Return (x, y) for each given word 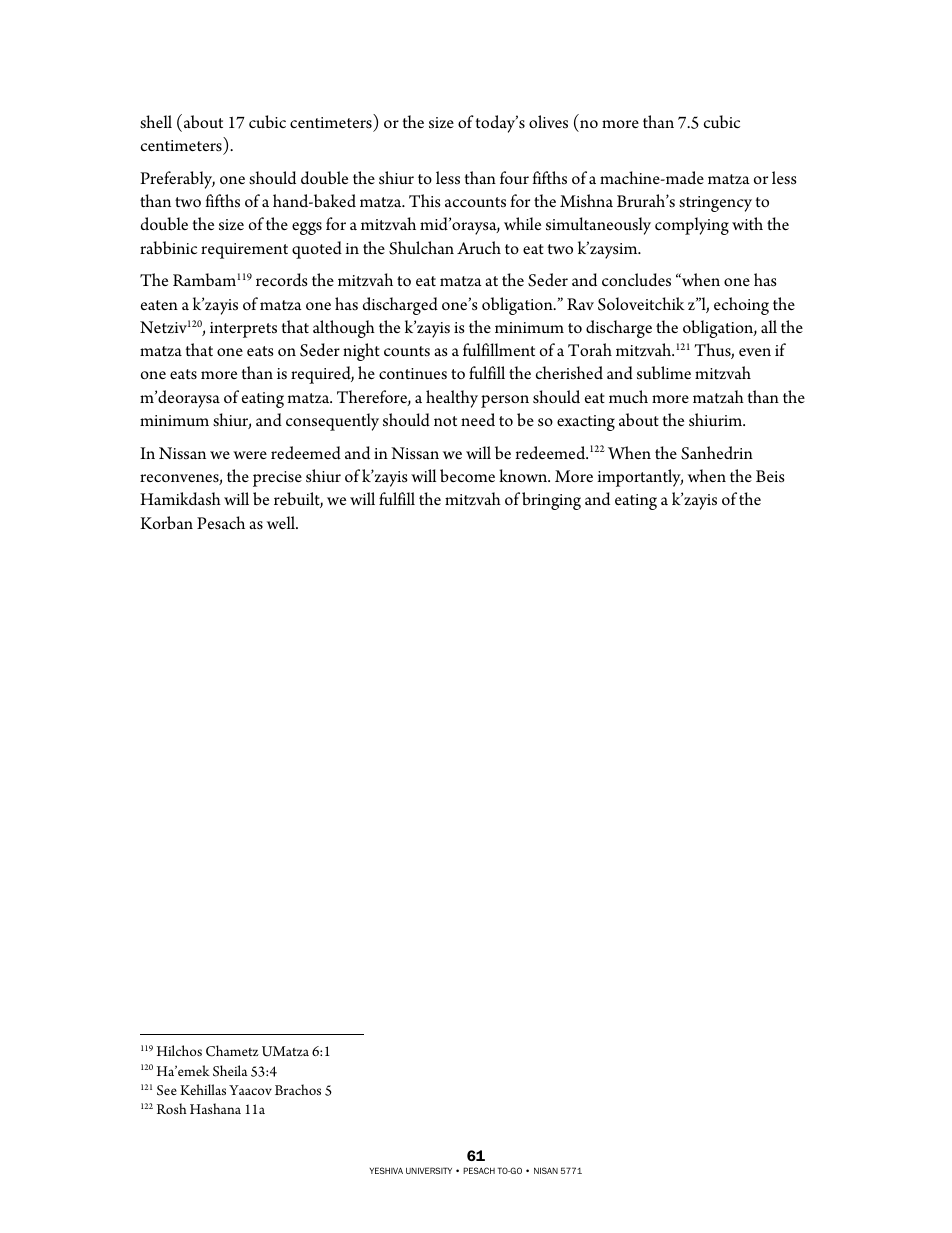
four (514, 177)
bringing (551, 501)
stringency (715, 204)
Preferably (177, 180)
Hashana (215, 1108)
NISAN (546, 1170)
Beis (770, 476)
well (282, 522)
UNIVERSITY (429, 1170)
